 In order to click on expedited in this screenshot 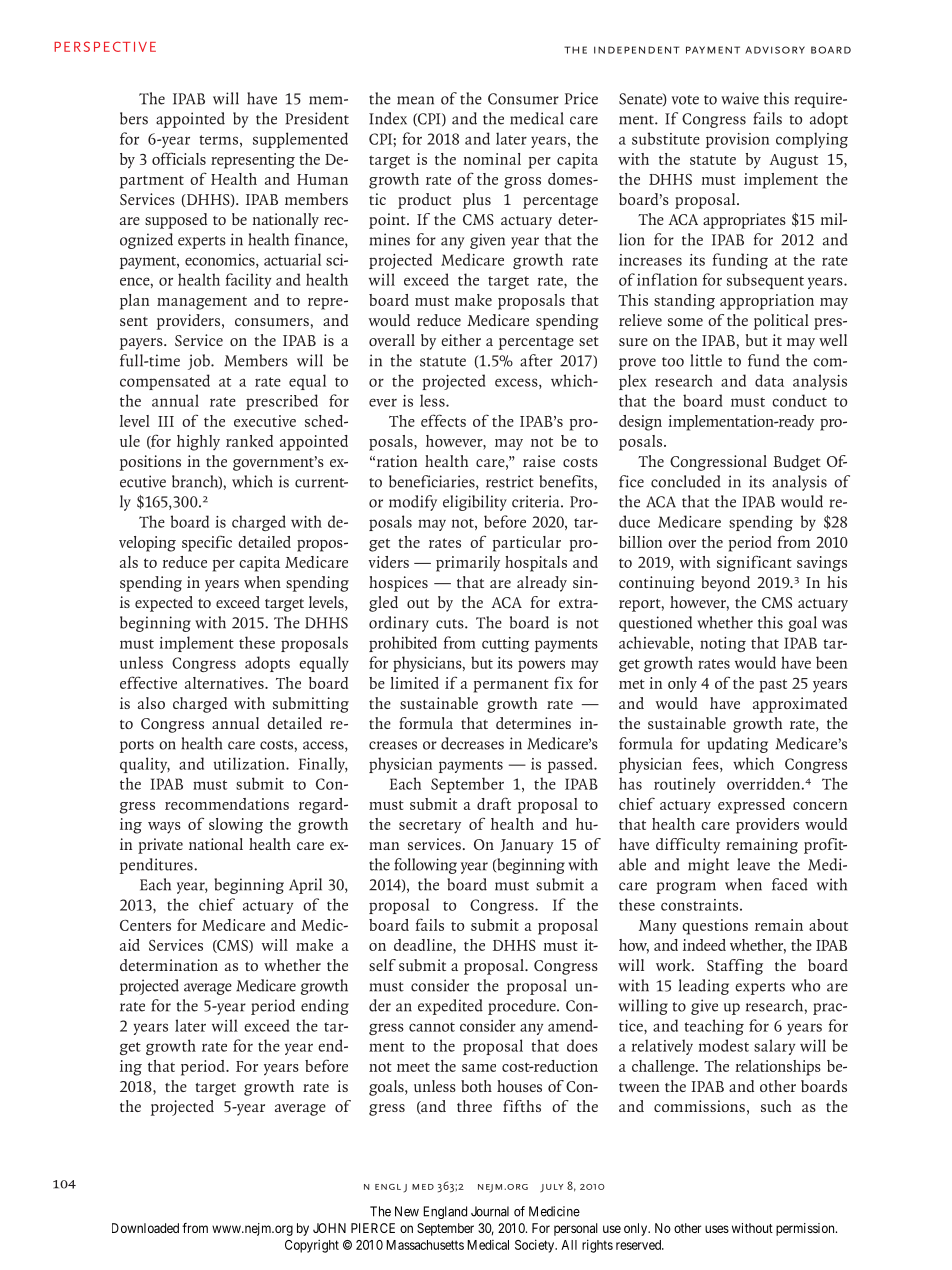, I will do `click(450, 1007)`.
